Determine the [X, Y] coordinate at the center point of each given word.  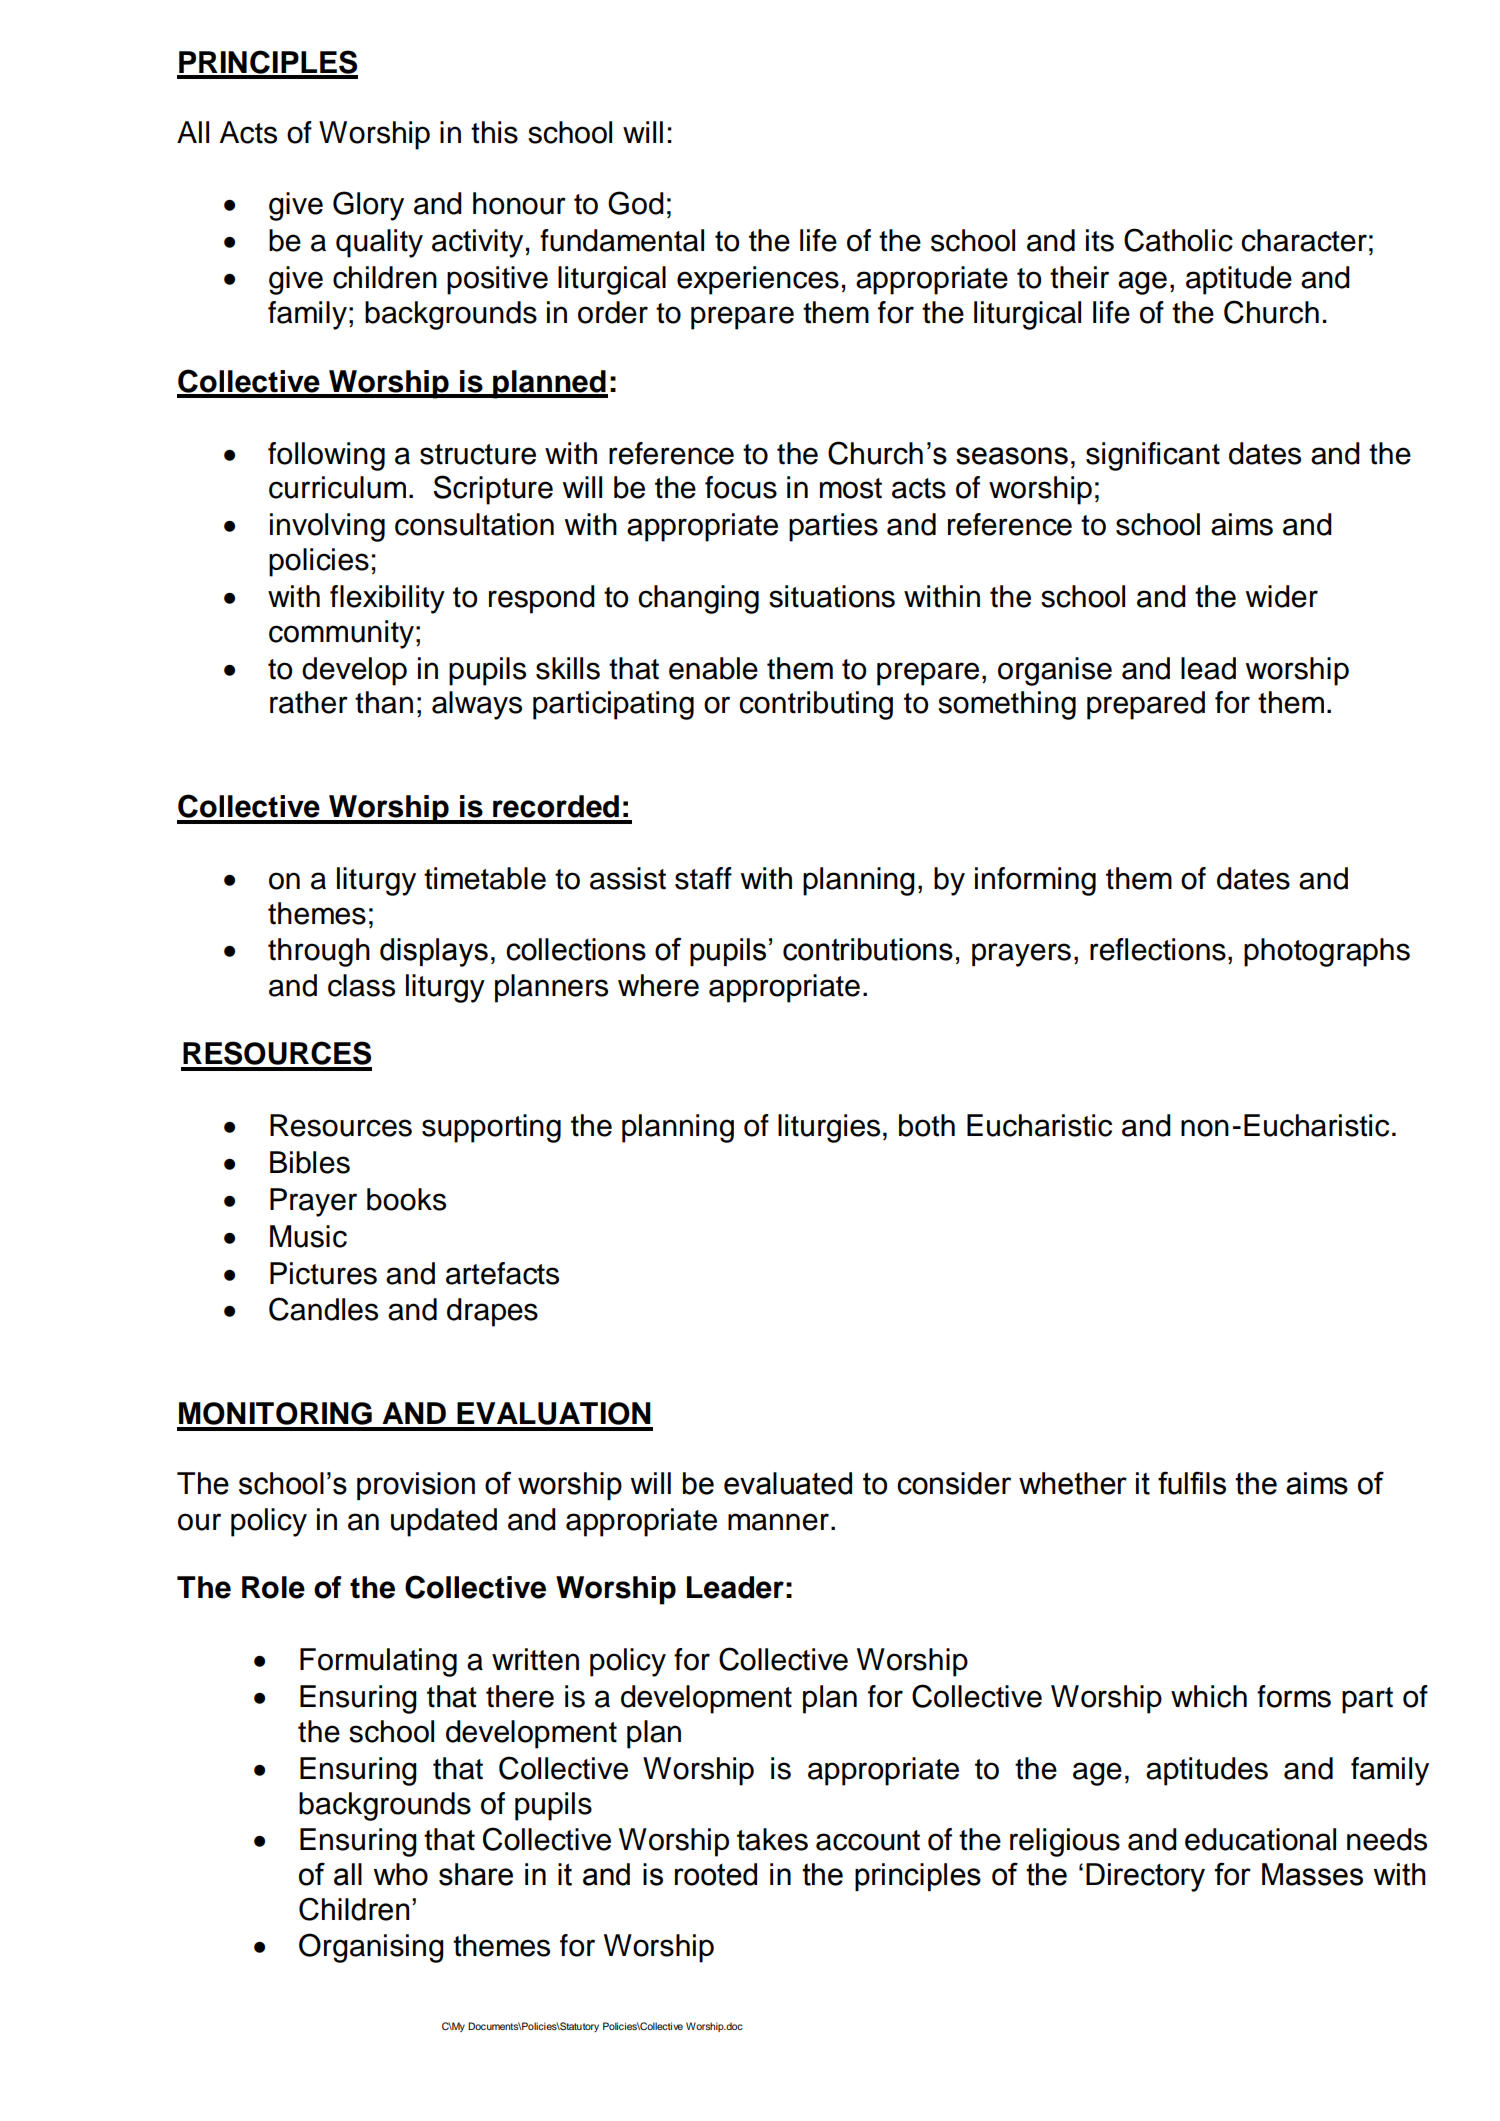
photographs [1327, 952]
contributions [868, 949]
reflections [1158, 949]
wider [1282, 596]
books [406, 1199]
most [851, 488]
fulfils [1192, 1483]
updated [444, 1522]
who [400, 1874]
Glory [368, 206]
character [1304, 240]
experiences [758, 280]
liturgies [829, 1128]
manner [778, 1522]
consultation [474, 524]
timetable [485, 878]
